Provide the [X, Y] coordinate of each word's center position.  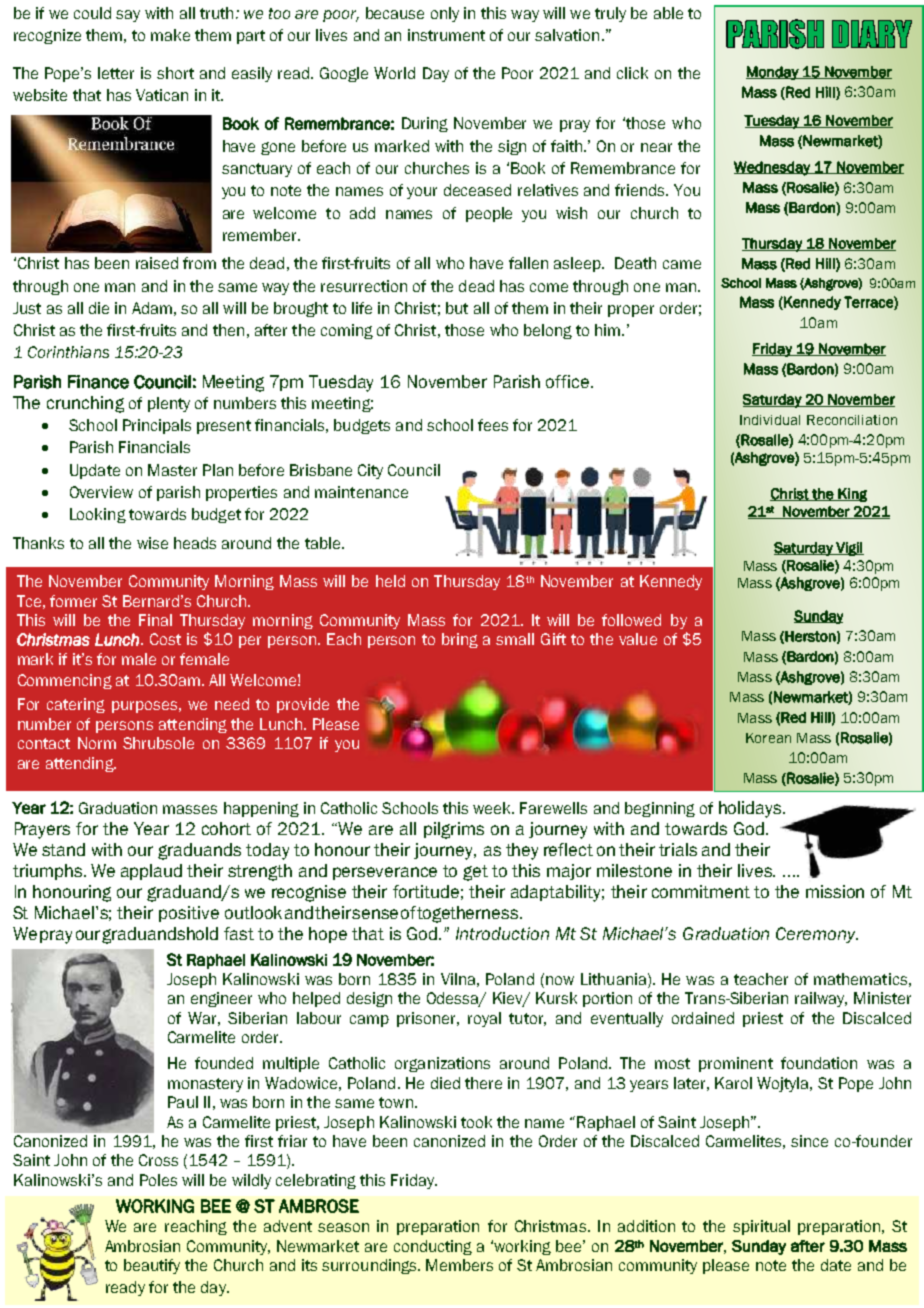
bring [460, 640]
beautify [152, 1266]
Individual [770, 420]
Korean [768, 738]
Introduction [502, 933]
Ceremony [817, 935]
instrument [446, 35]
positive [189, 914]
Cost [165, 639]
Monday [773, 73]
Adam [152, 308]
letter [116, 73]
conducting [433, 1247]
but [457, 308]
